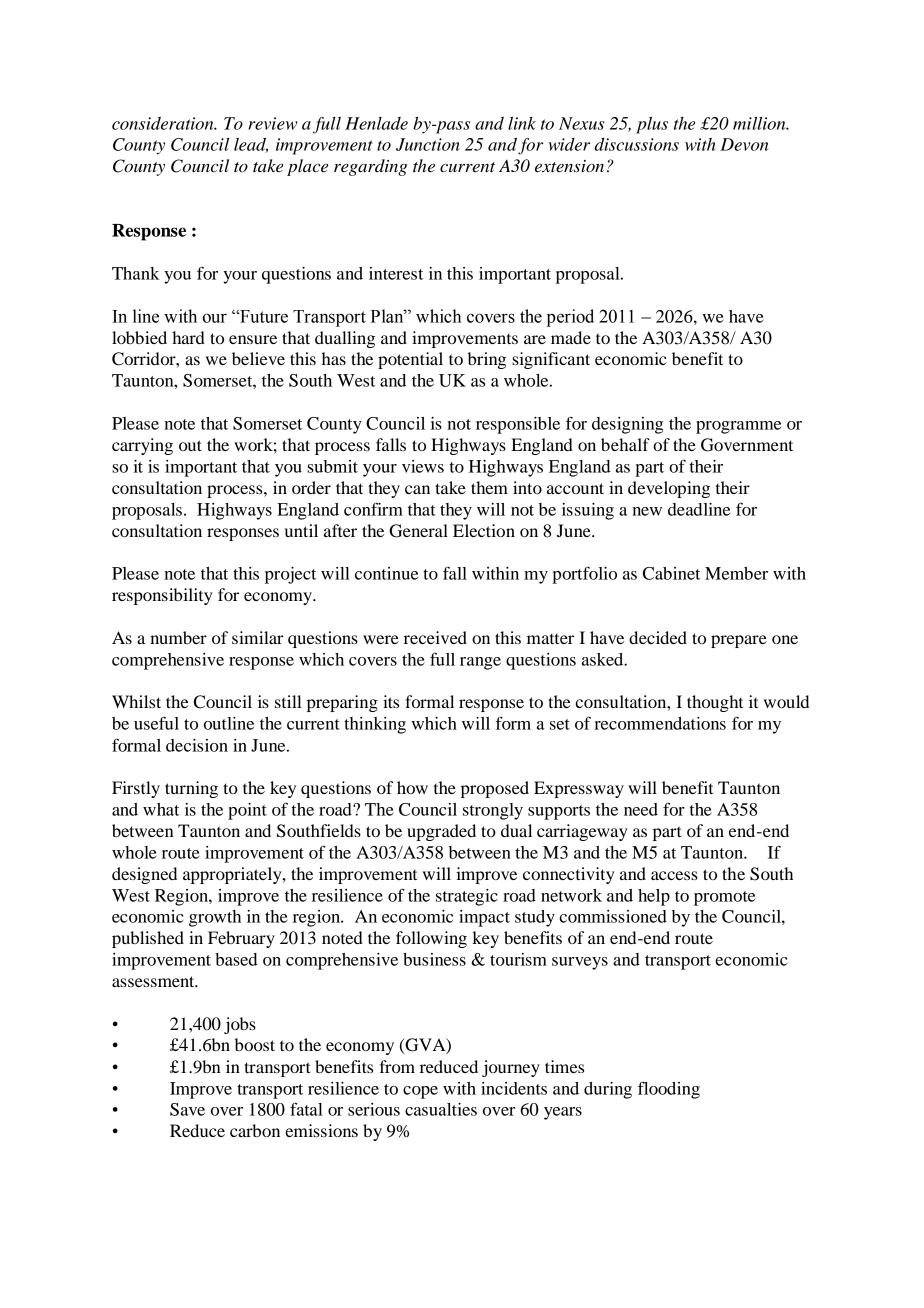 This screenshot has width=924, height=1308. I want to click on lead, so click(251, 145).
